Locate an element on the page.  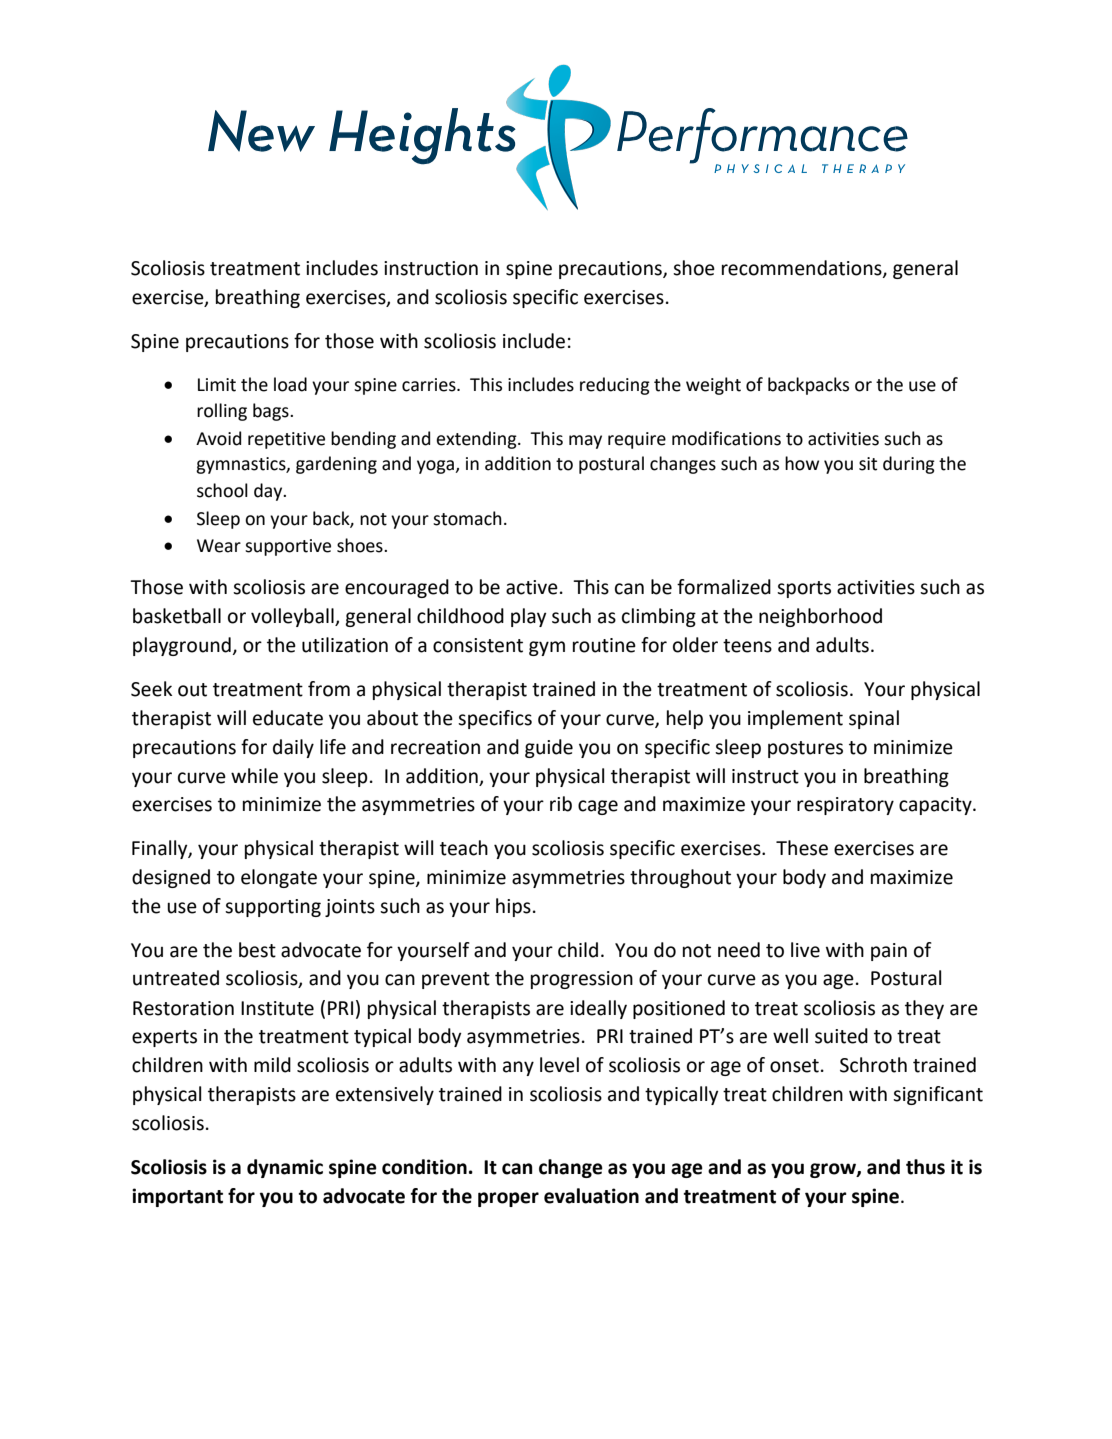
how is located at coordinates (802, 463).
